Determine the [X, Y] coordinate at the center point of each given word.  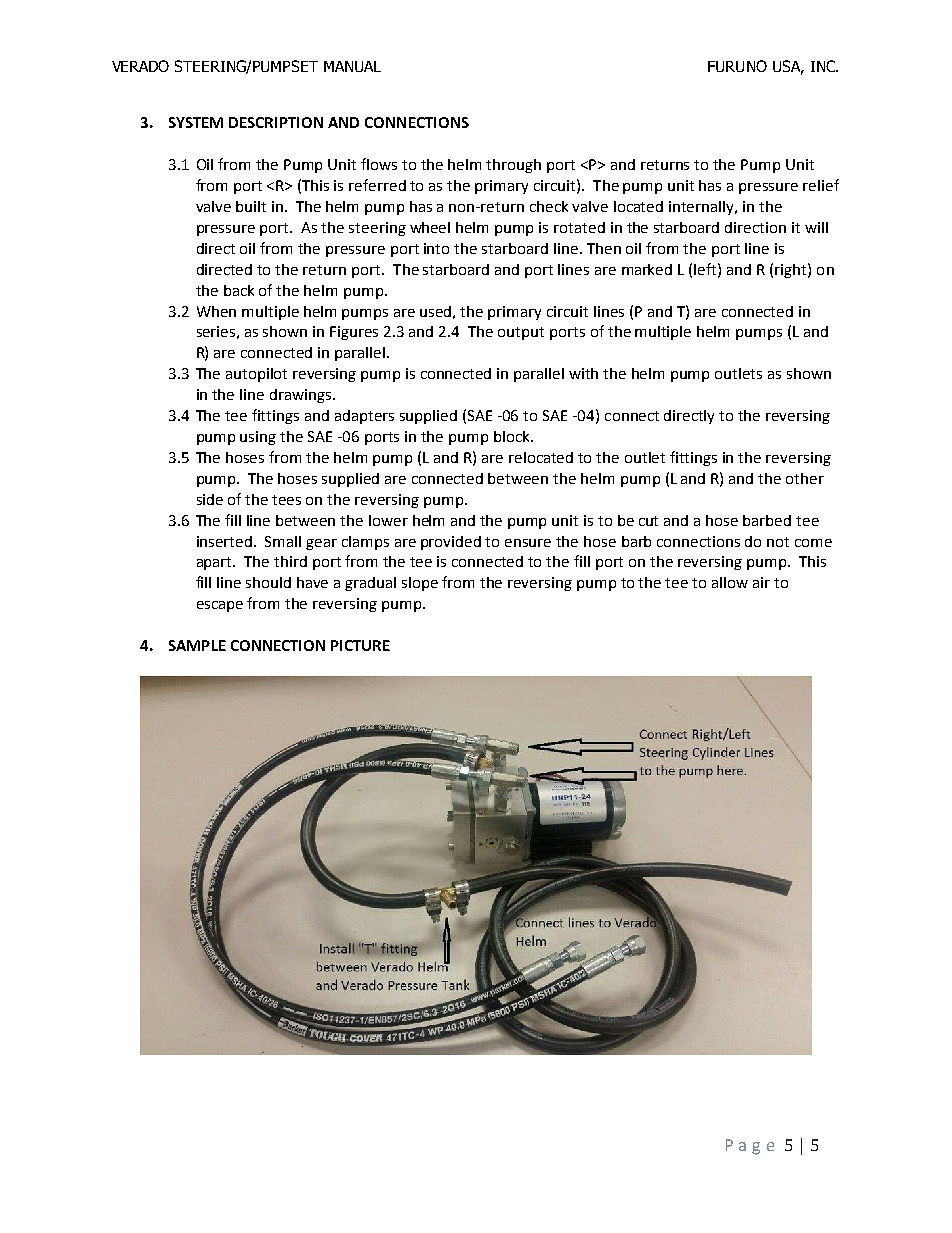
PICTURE [360, 645]
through [513, 166]
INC [824, 66]
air [761, 582]
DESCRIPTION [276, 122]
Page [750, 1147]
